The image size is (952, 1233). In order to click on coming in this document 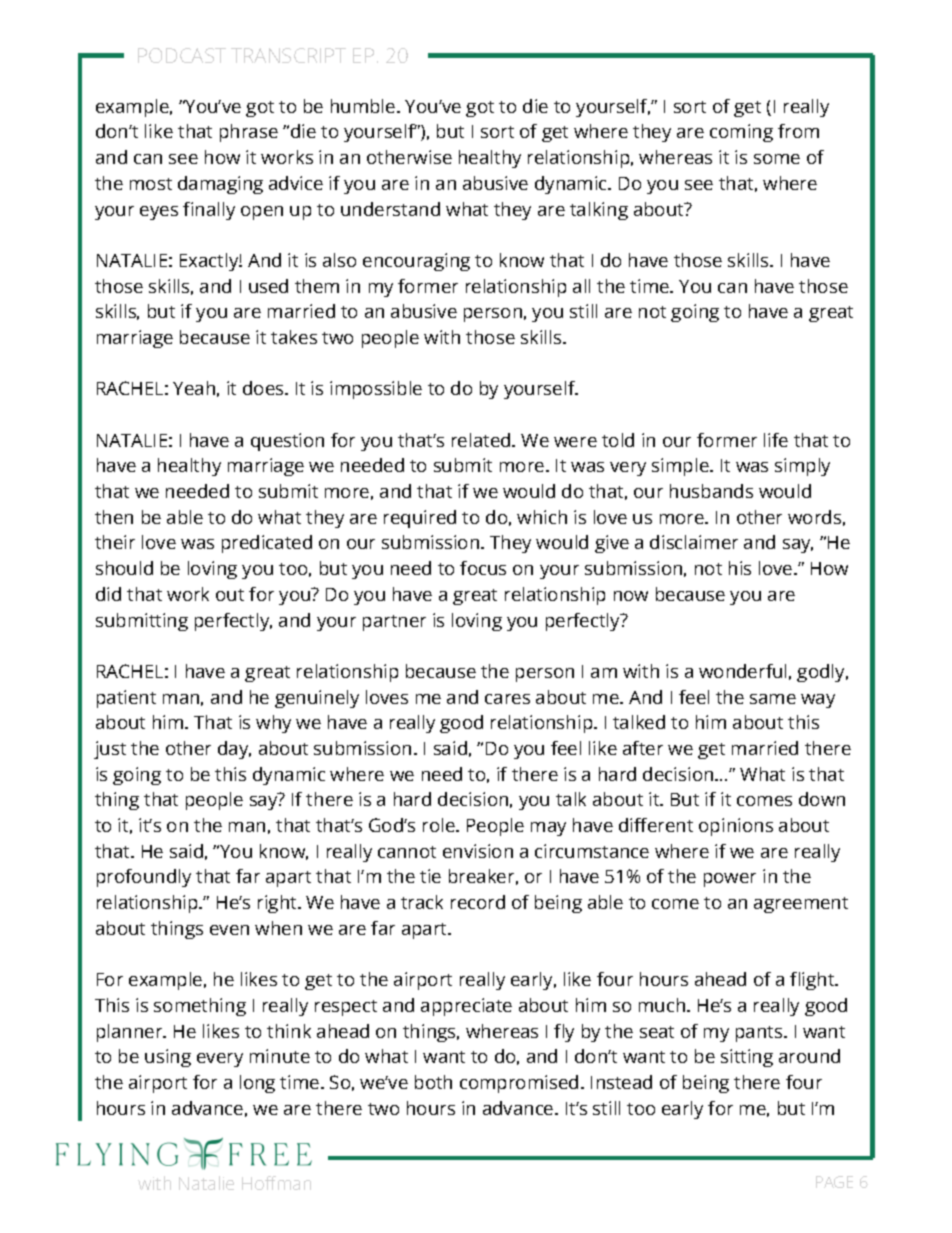, I will do `click(741, 133)`.
